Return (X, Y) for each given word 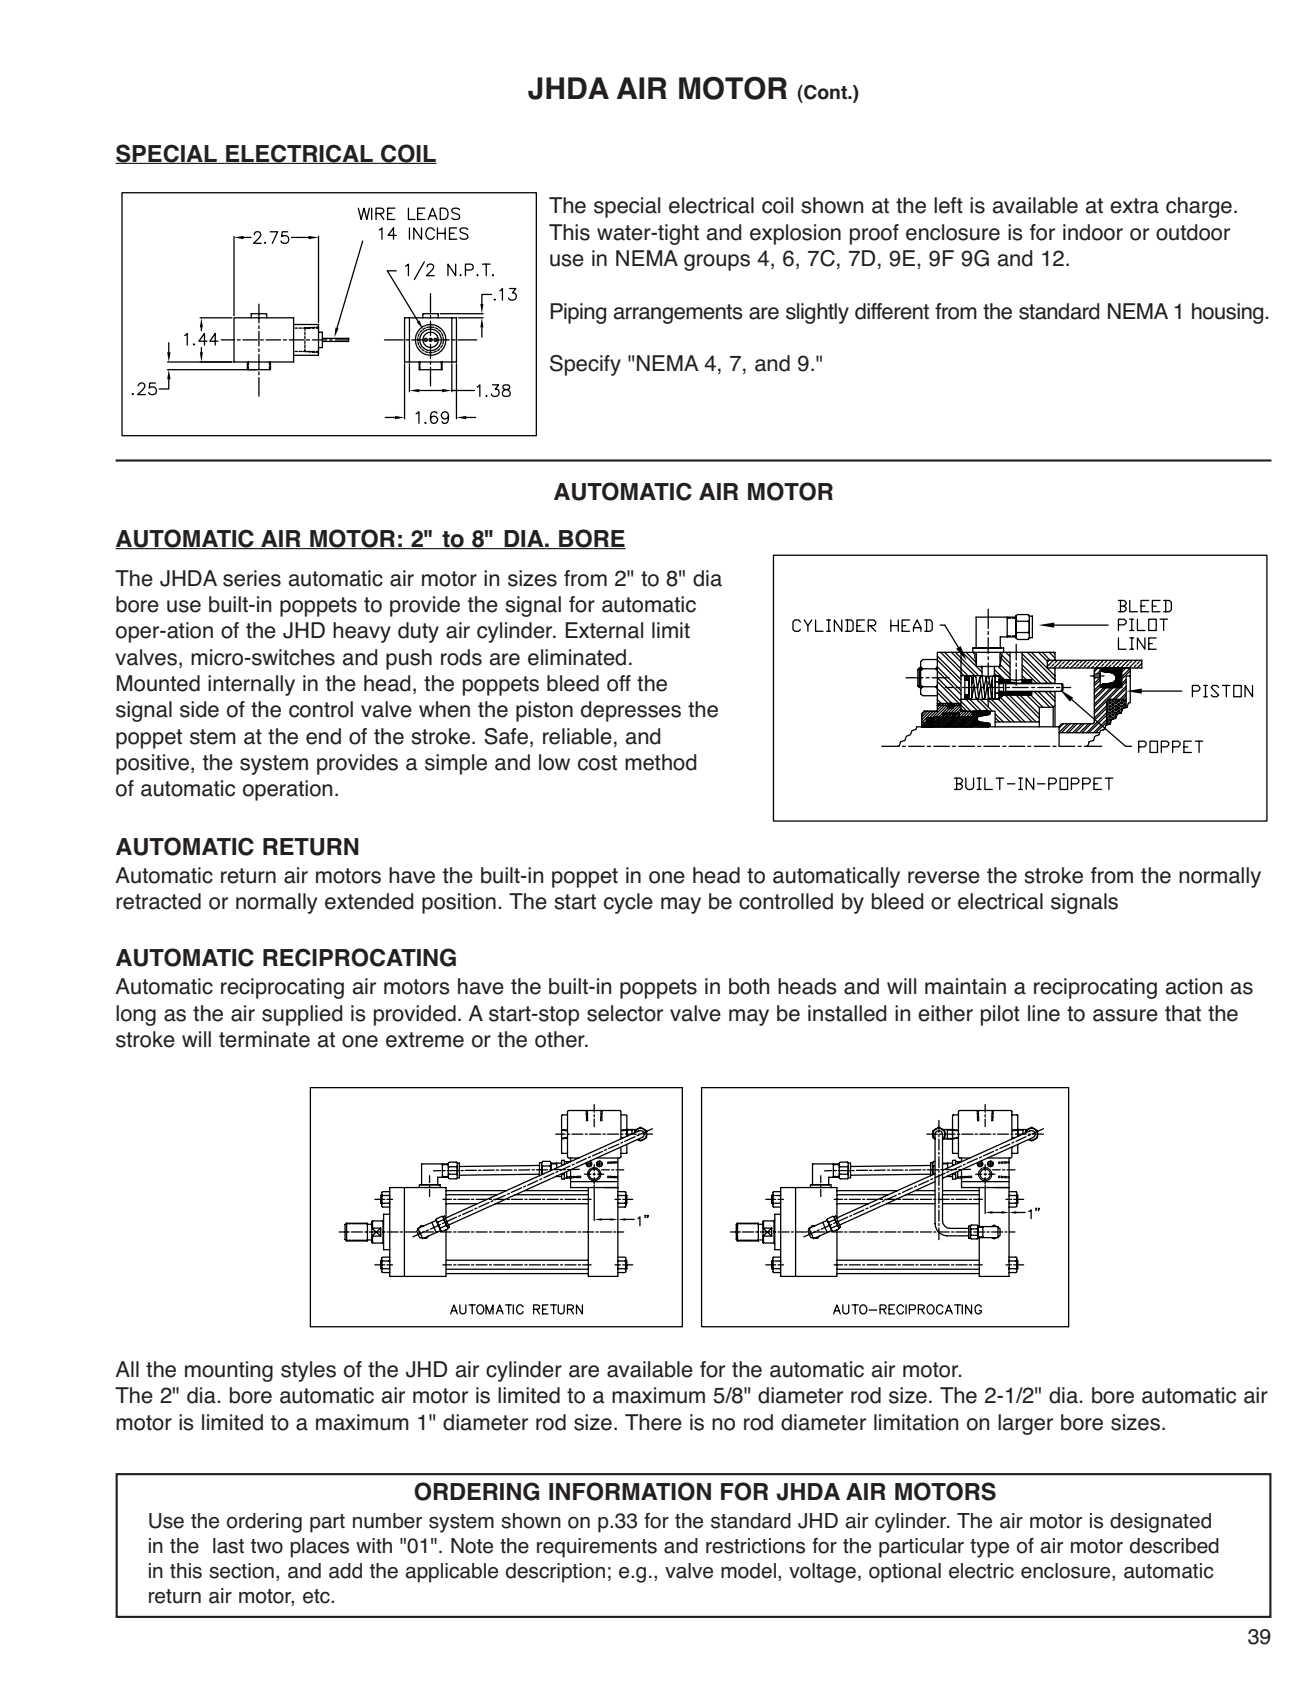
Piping (578, 313)
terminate (264, 1039)
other (561, 1039)
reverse (944, 877)
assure (1125, 1015)
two (267, 1546)
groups (717, 262)
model (748, 1571)
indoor (1093, 232)
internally (251, 685)
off (619, 683)
